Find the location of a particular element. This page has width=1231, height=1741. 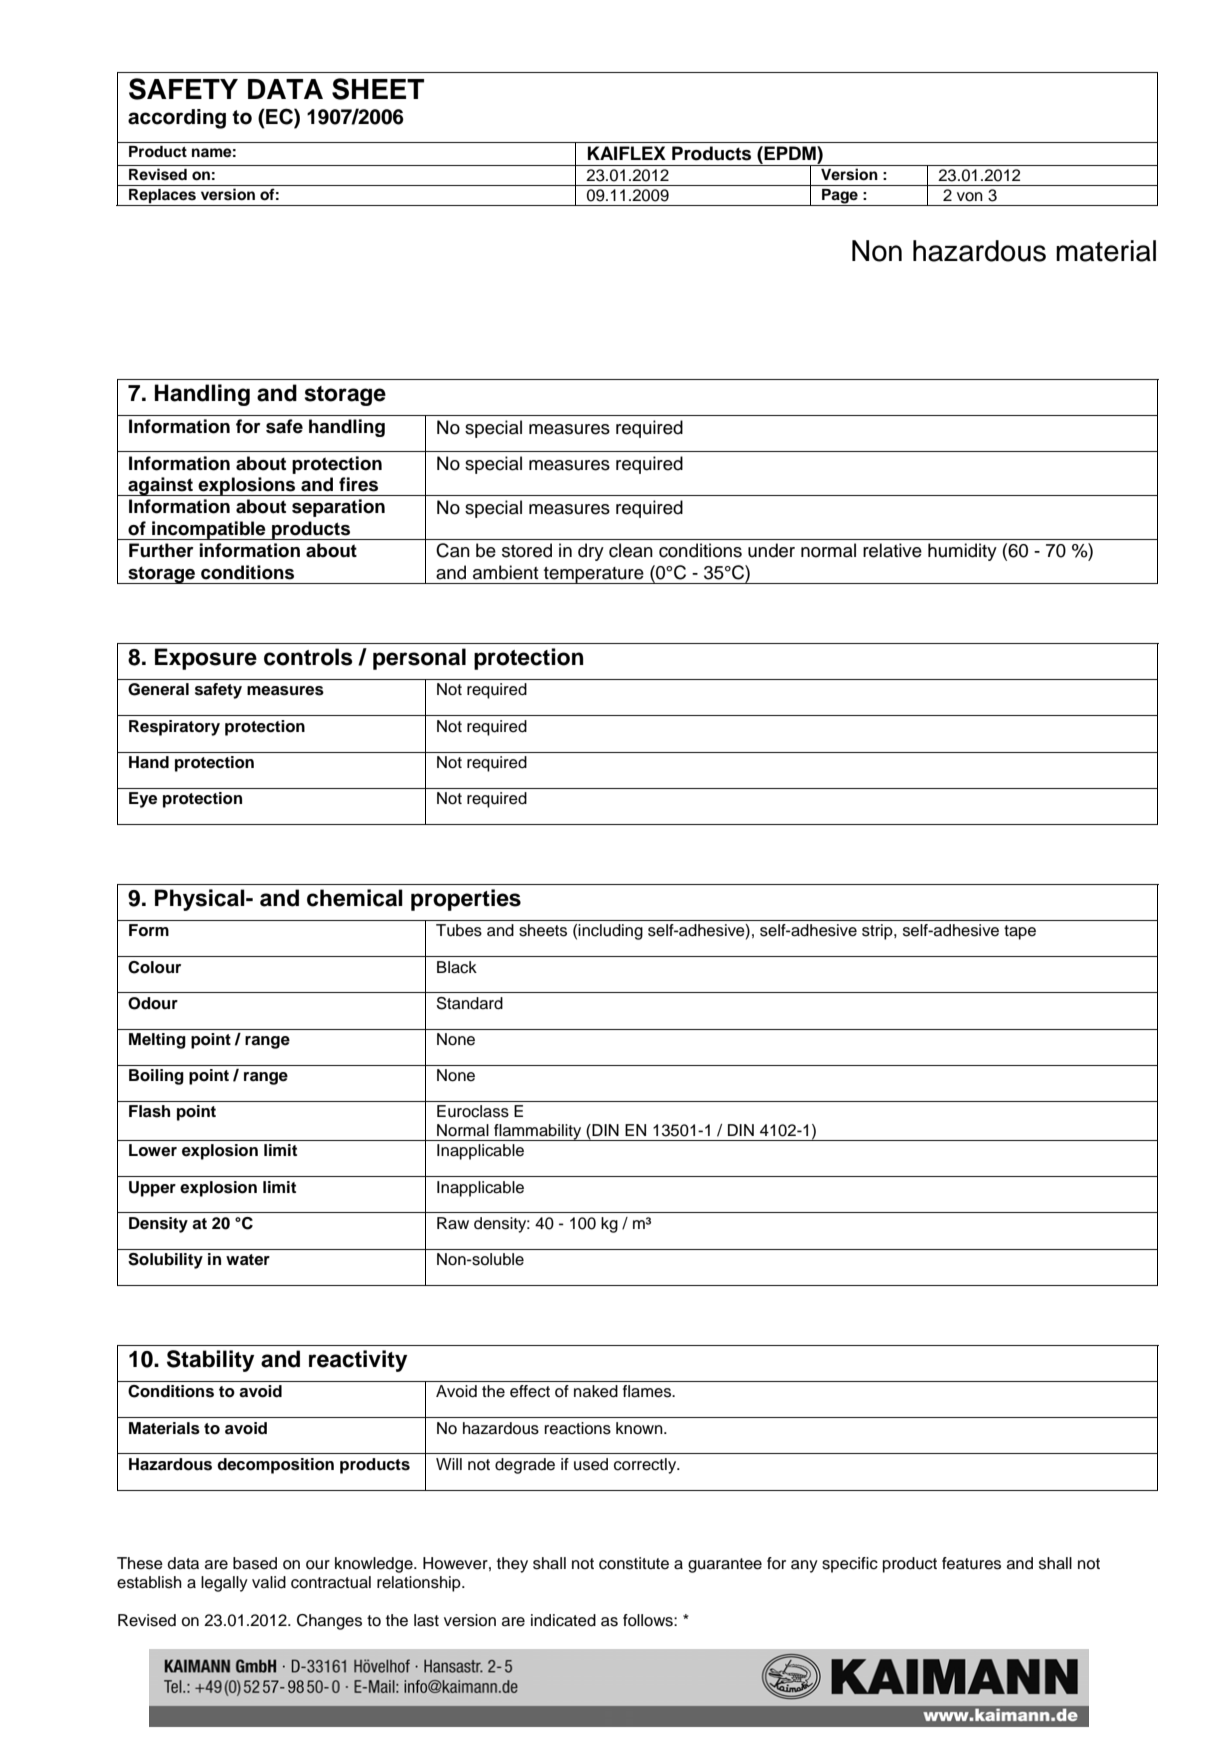

Page is located at coordinates (840, 197).
